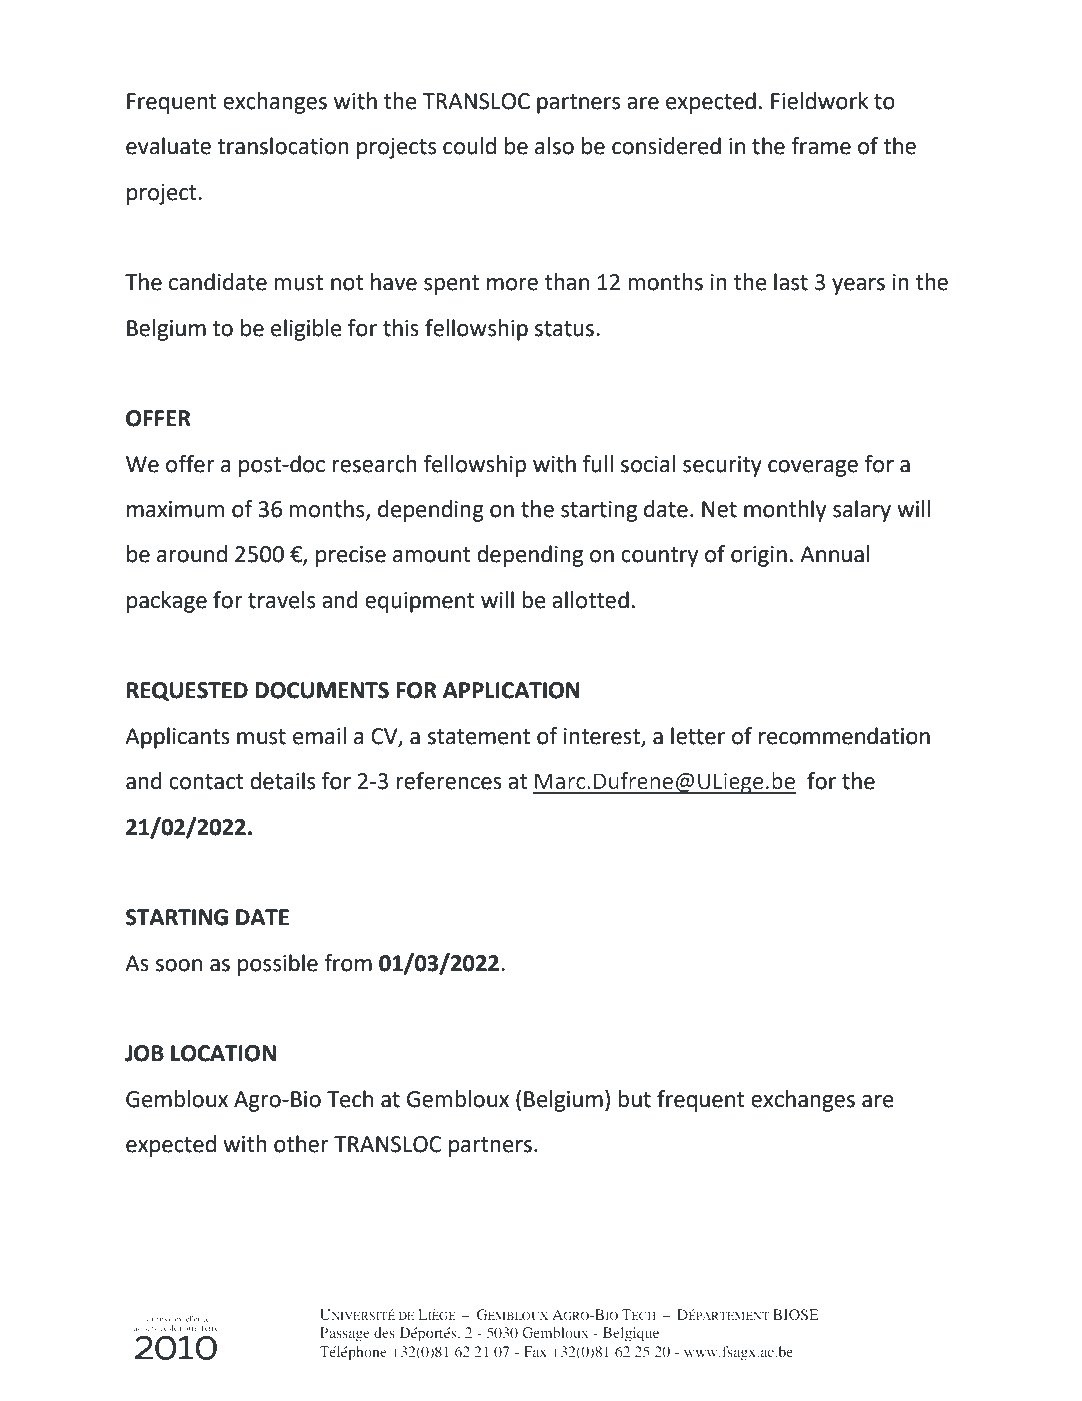 The image size is (1082, 1401). I want to click on could, so click(469, 146).
